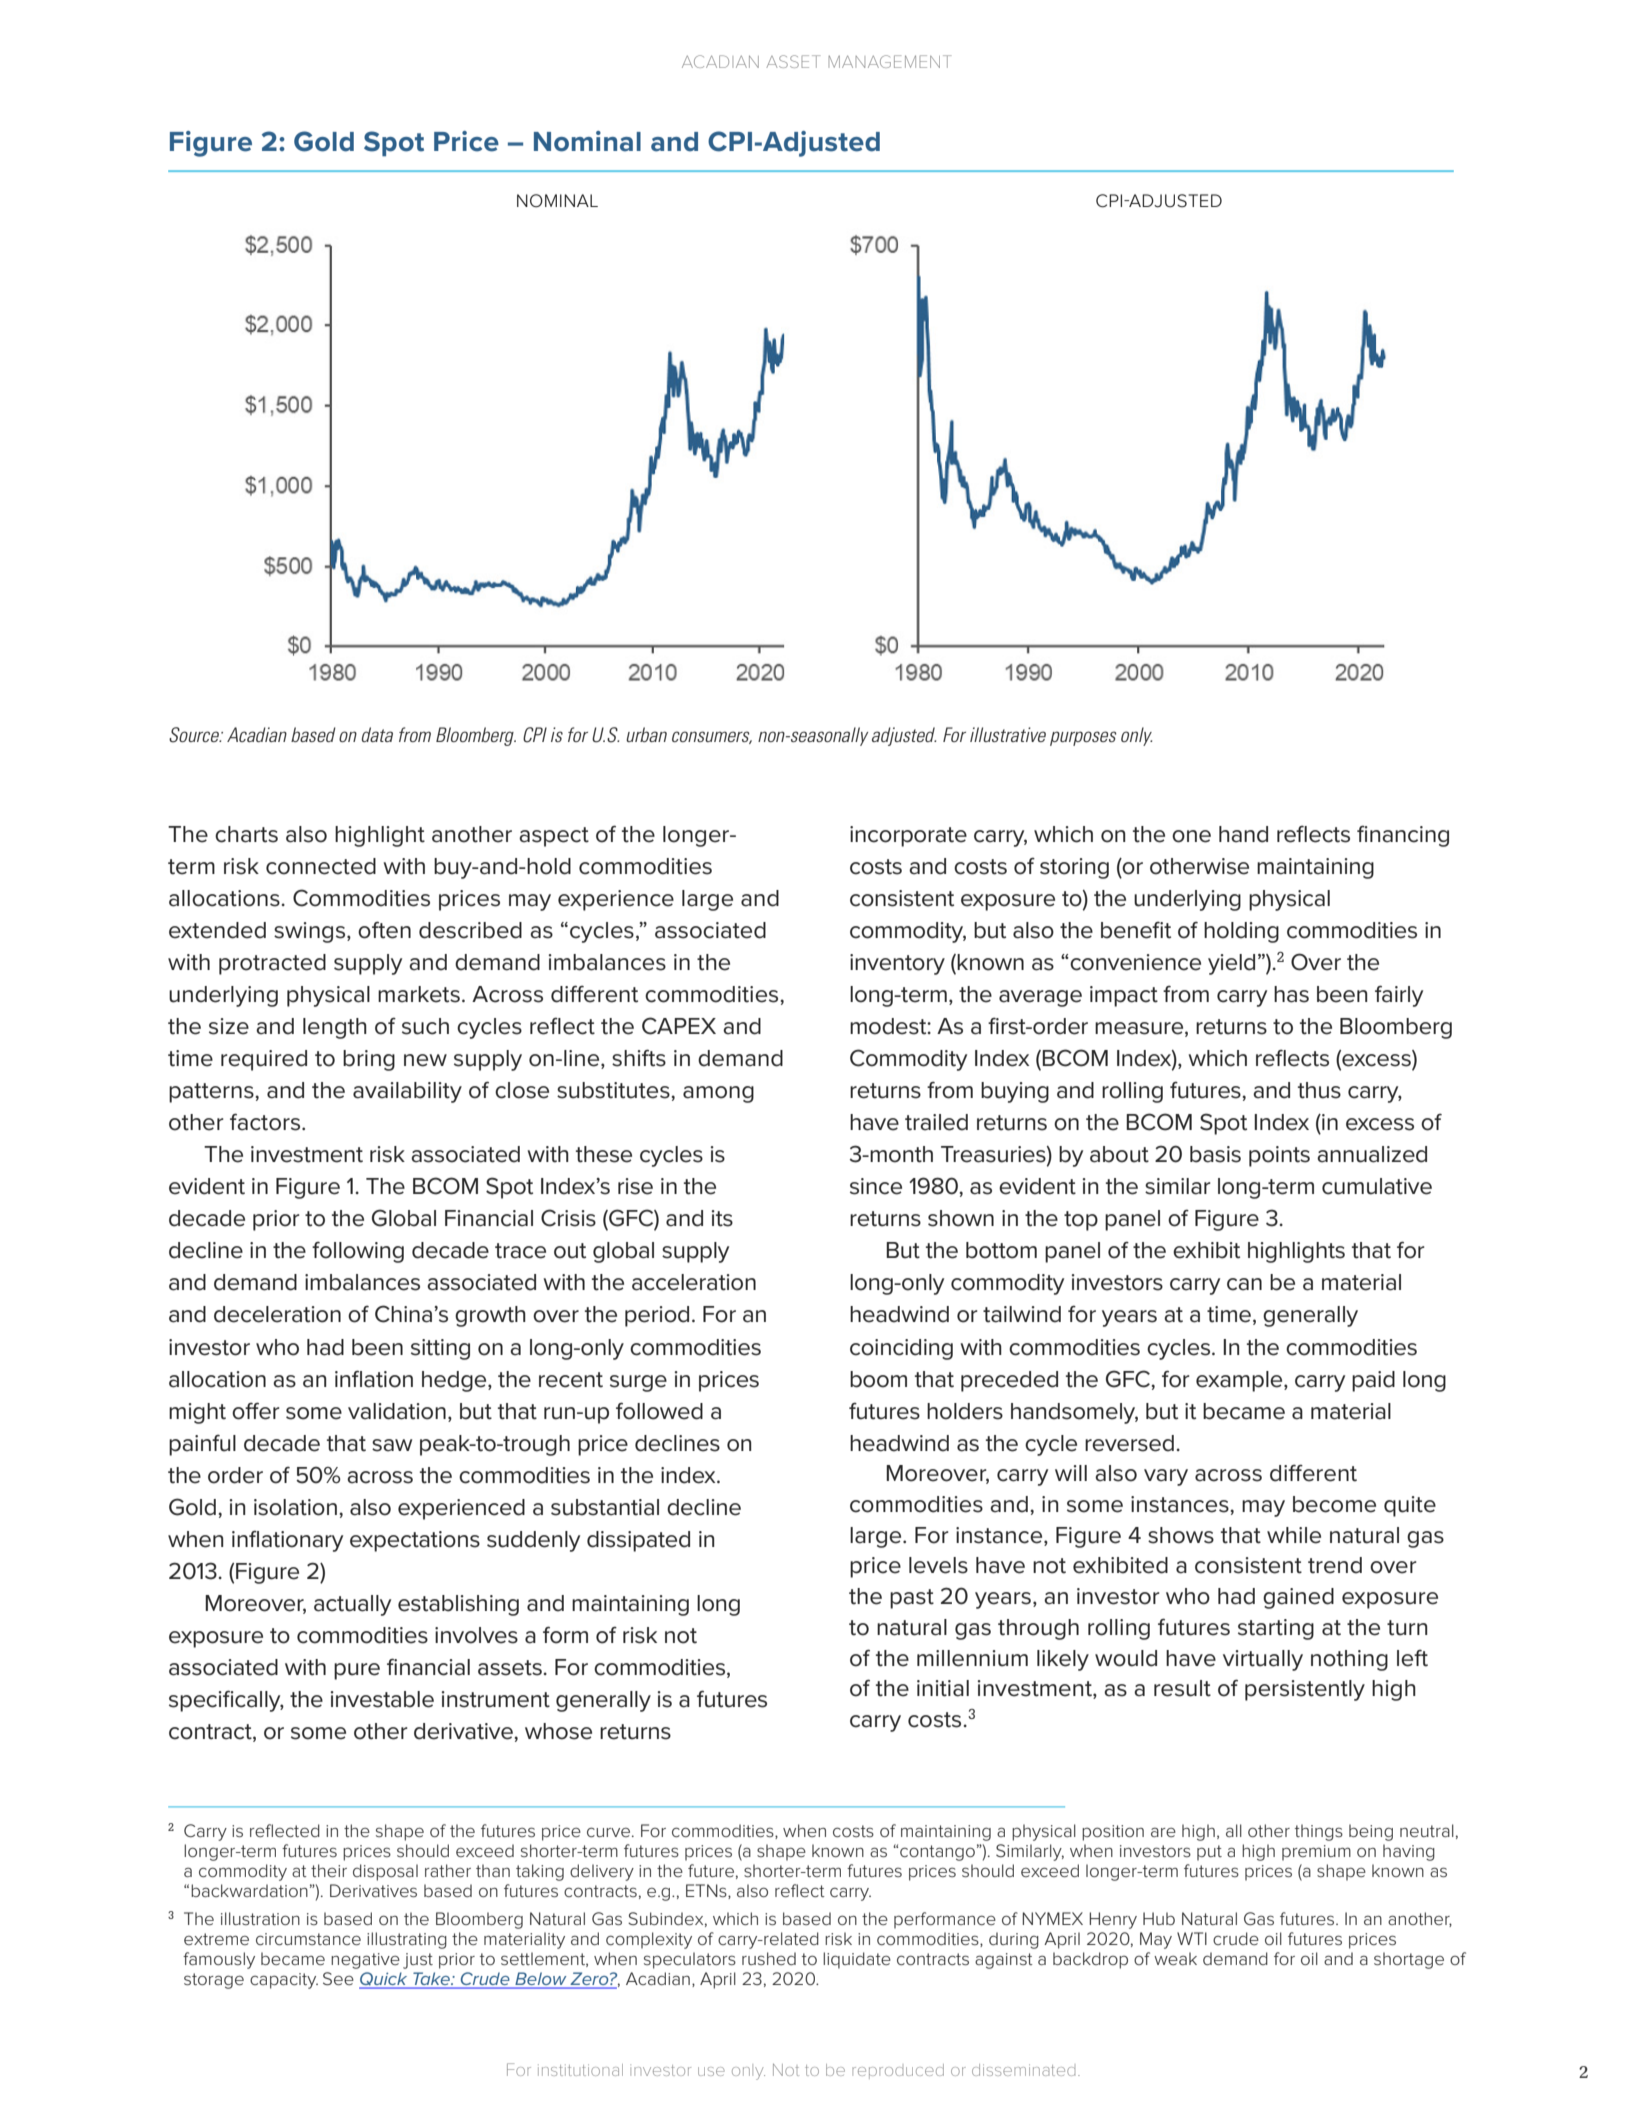 The width and height of the document is (1634, 2115). I want to click on MANAGEMENT, so click(889, 61).
